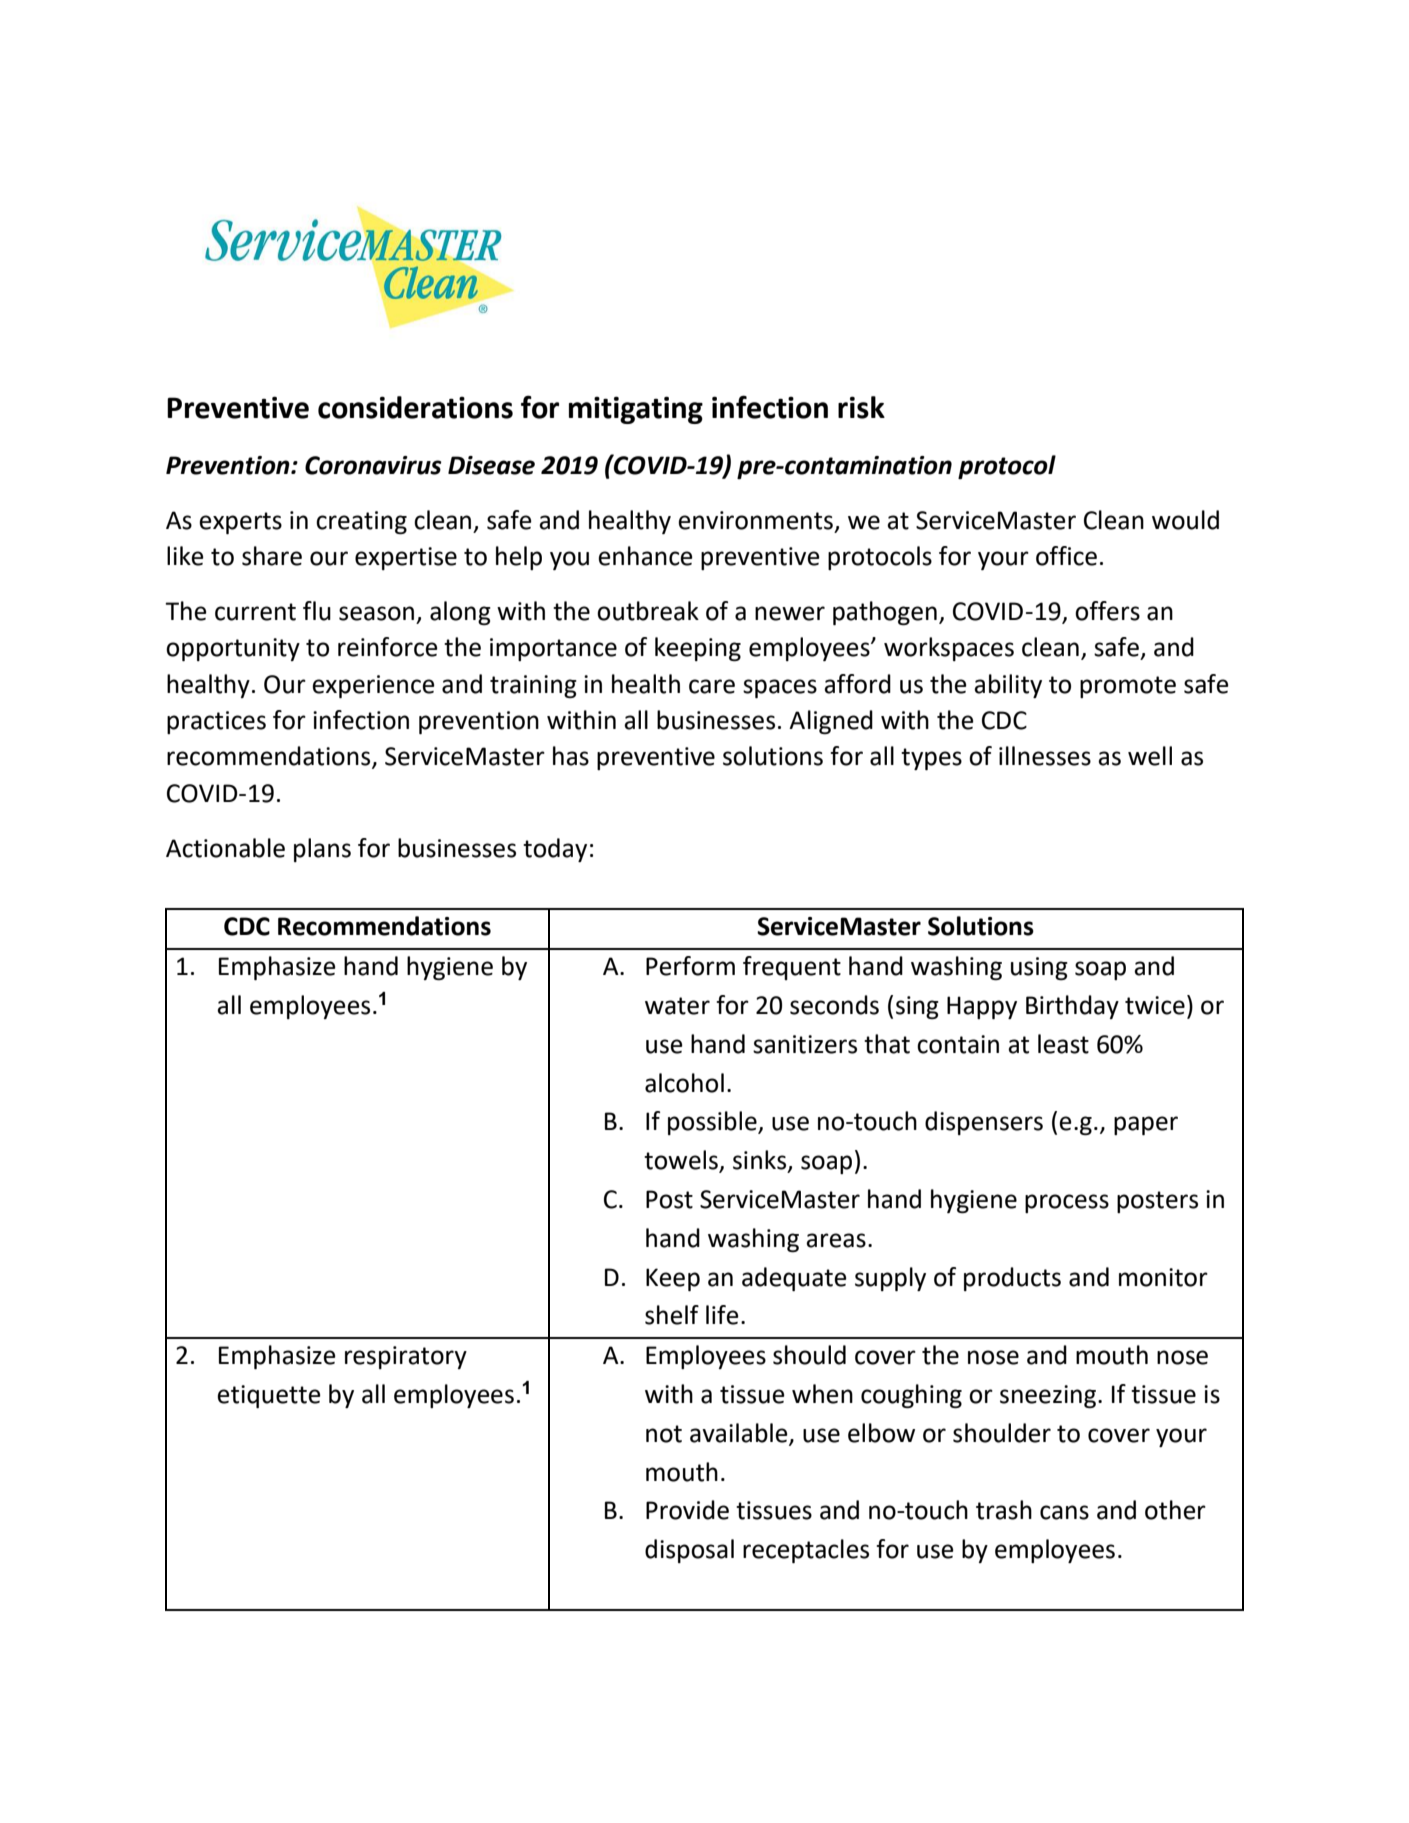  I want to click on mitigating, so click(636, 410).
